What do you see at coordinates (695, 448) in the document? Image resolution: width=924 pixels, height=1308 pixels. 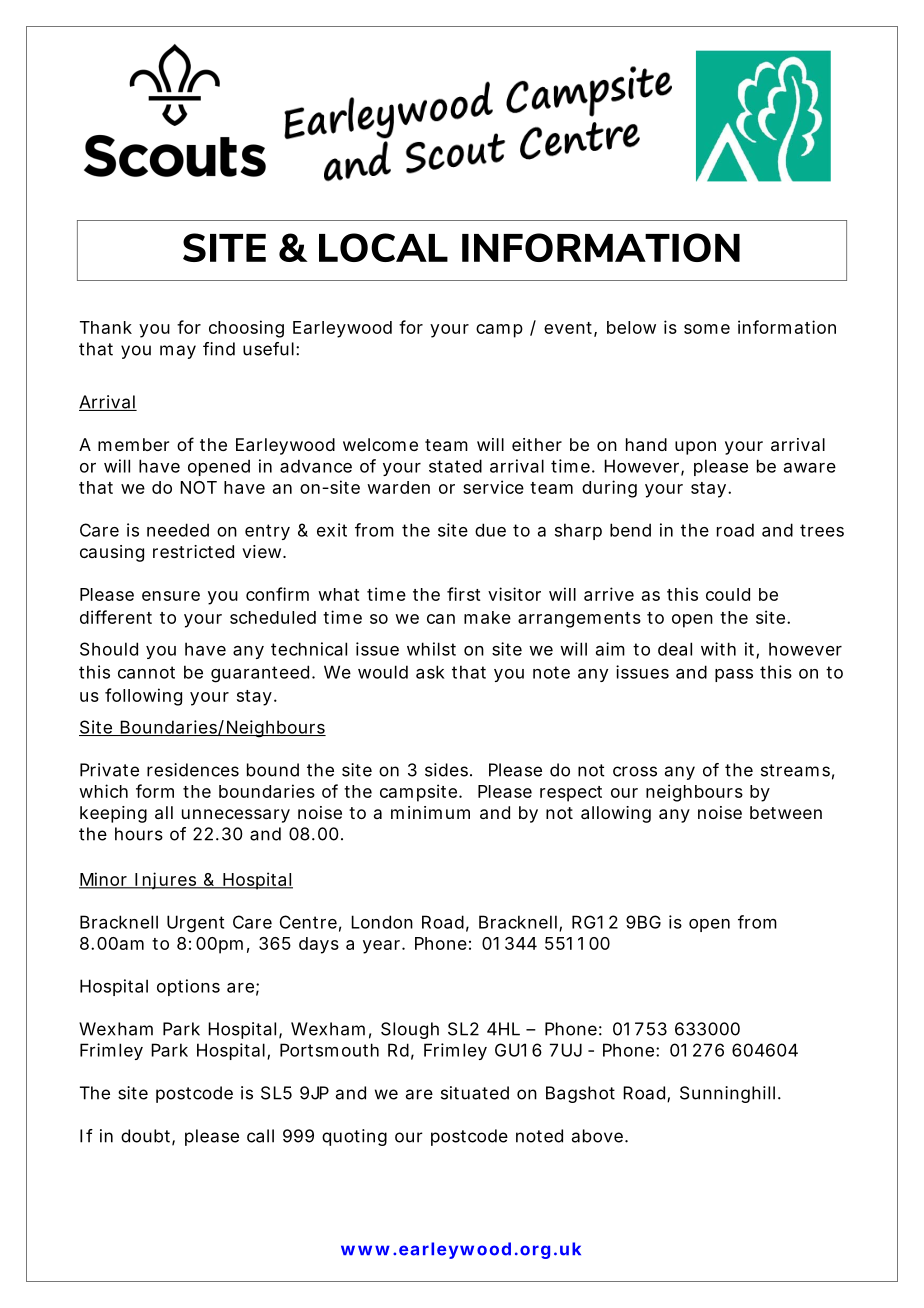 I see `upon` at bounding box center [695, 448].
